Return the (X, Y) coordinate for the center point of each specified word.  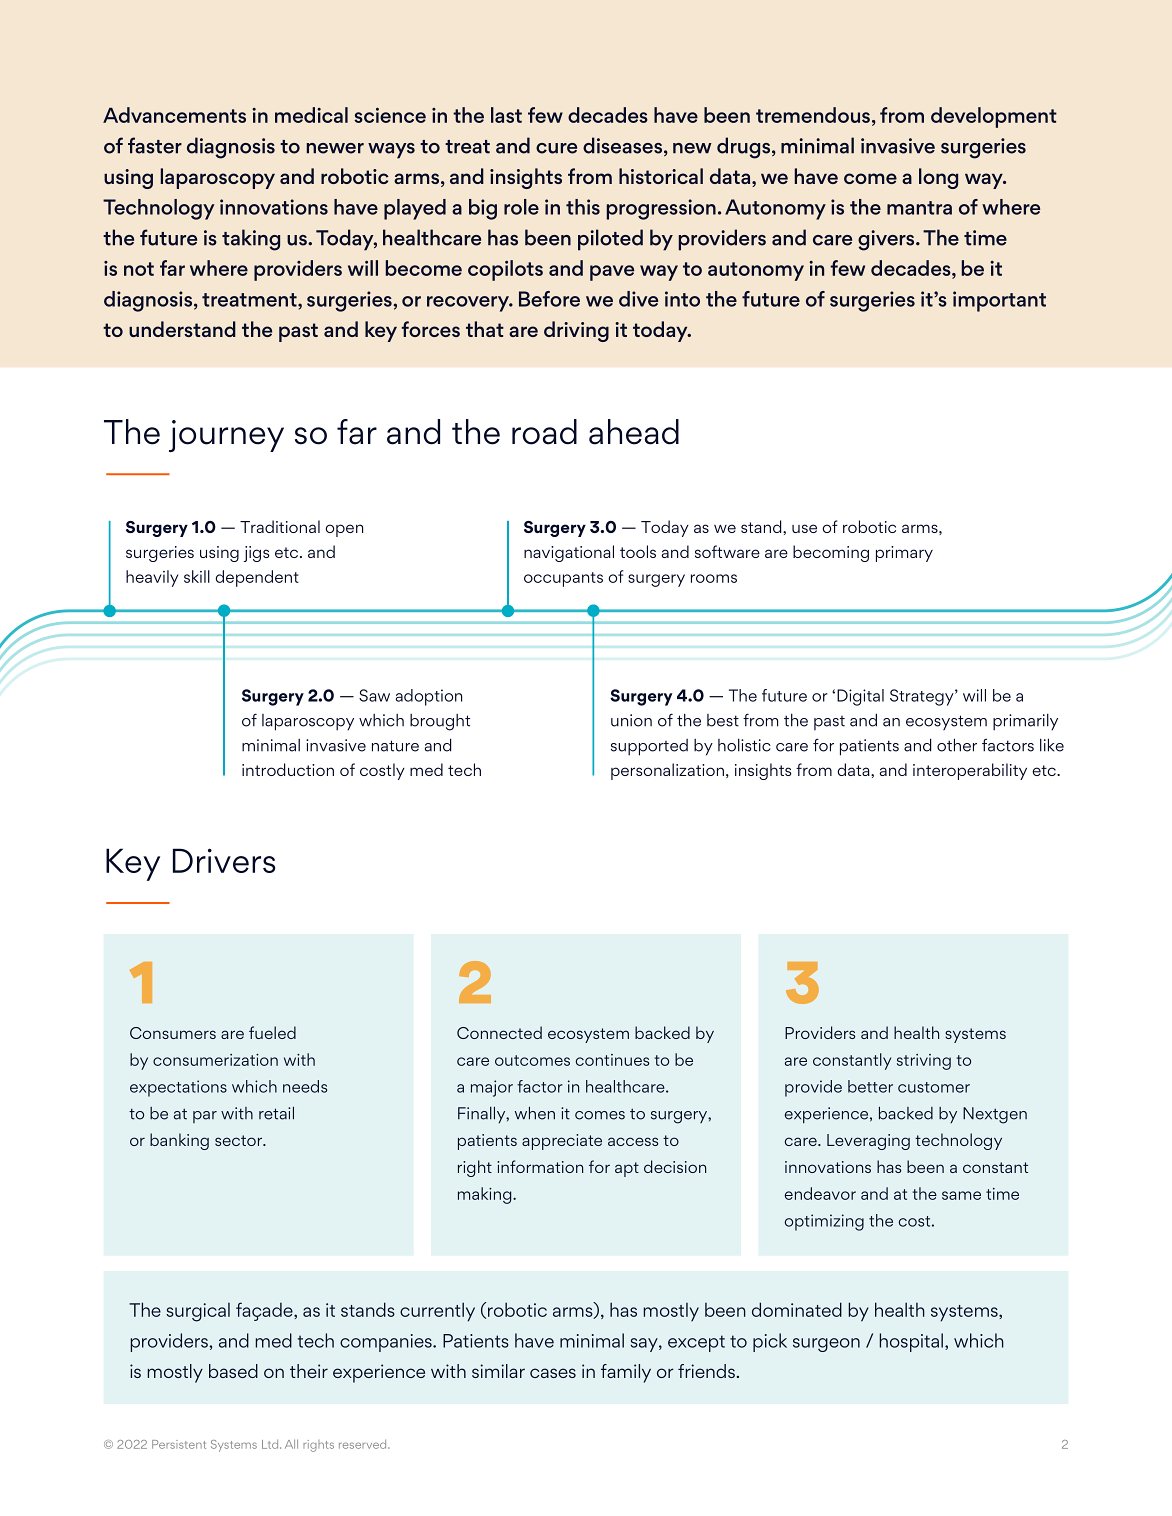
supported (649, 747)
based (233, 1371)
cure (556, 148)
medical (311, 115)
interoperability (970, 771)
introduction (288, 769)
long (938, 178)
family (626, 1373)
